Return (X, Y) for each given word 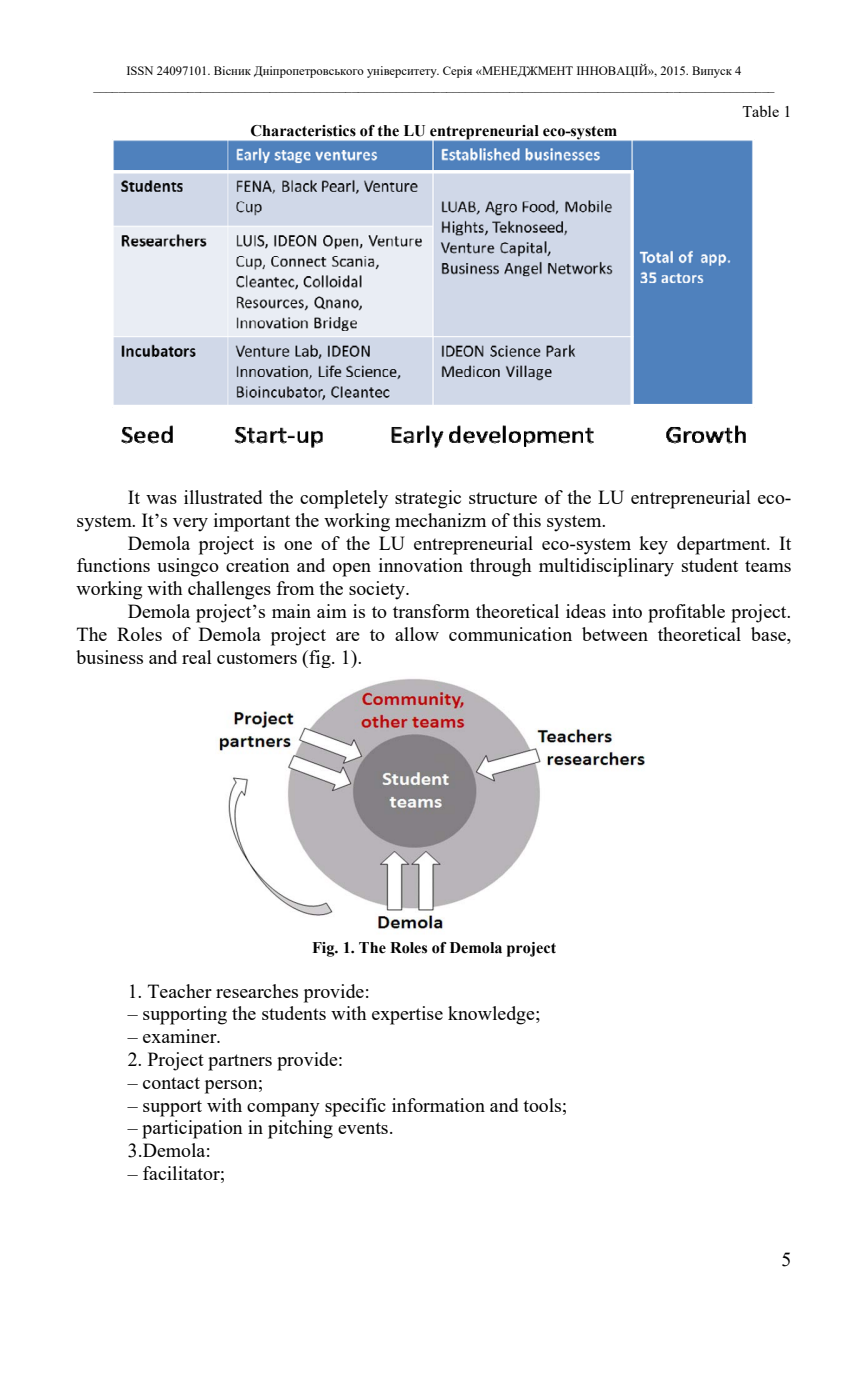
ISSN (140, 70)
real (197, 657)
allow (417, 634)
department (722, 545)
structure (503, 498)
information (438, 1105)
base (769, 635)
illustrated (223, 497)
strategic (428, 499)
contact (171, 1083)
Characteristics (303, 131)
